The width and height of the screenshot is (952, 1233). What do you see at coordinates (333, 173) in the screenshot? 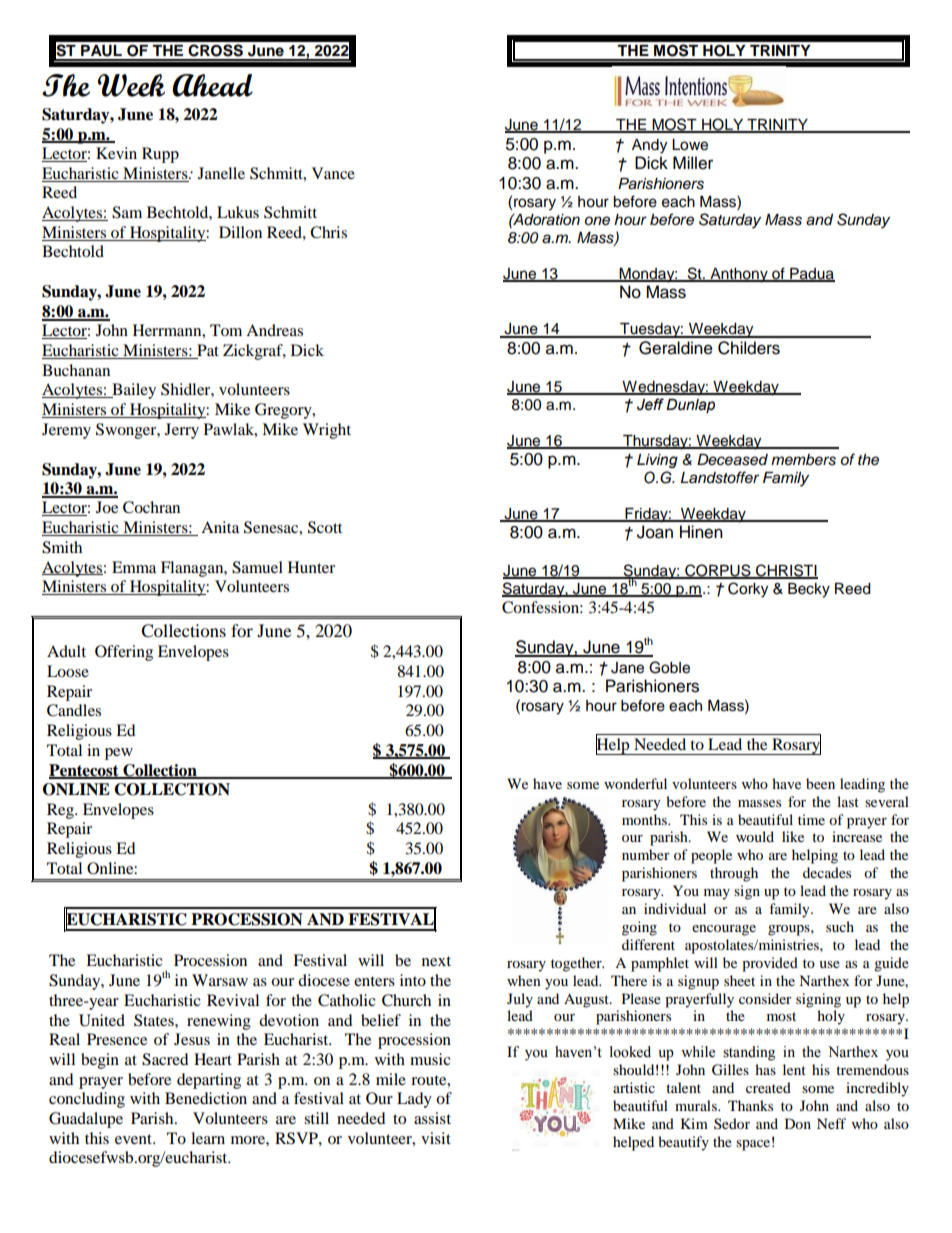
I see `Vance` at bounding box center [333, 173].
